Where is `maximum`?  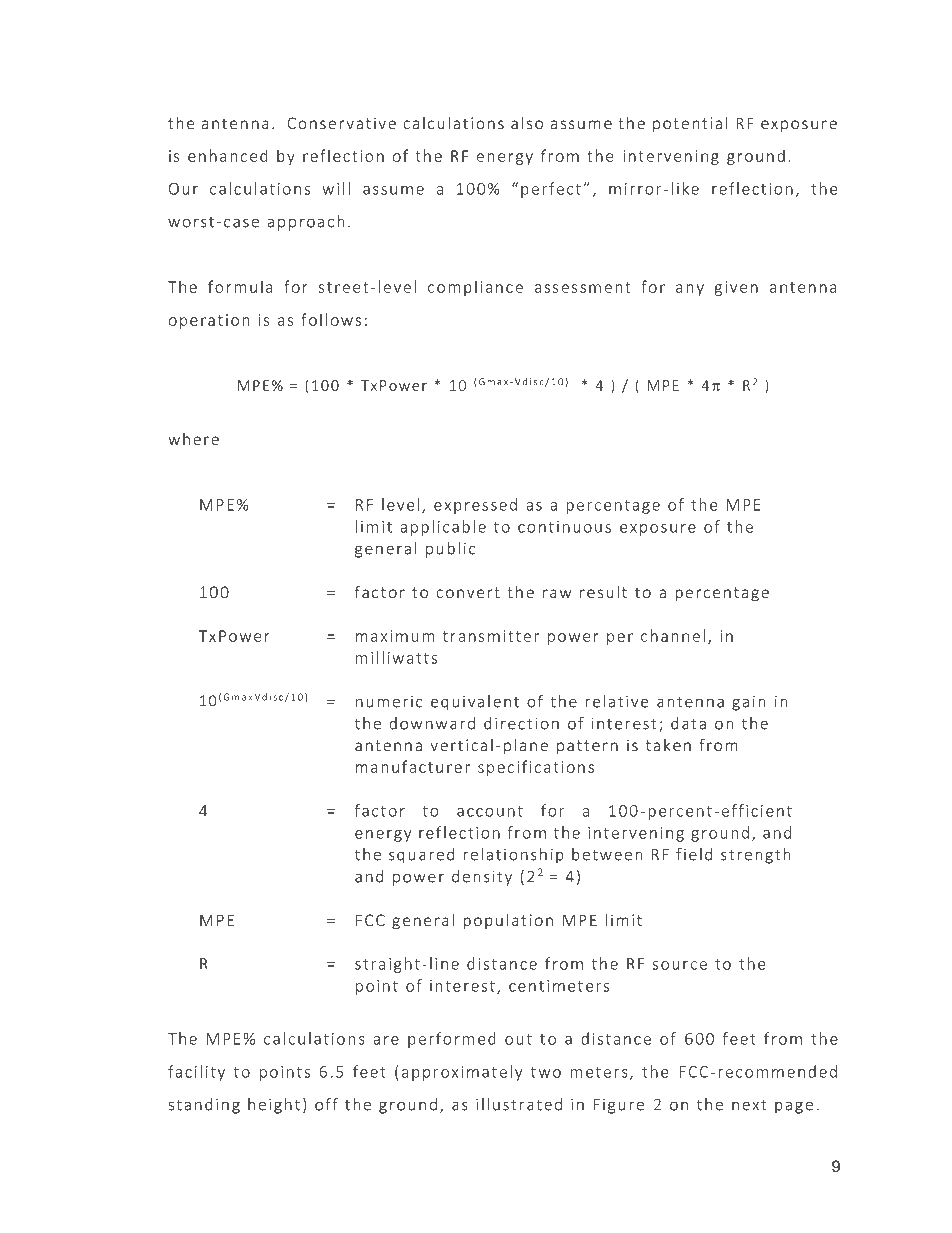
maximum is located at coordinates (395, 636).
